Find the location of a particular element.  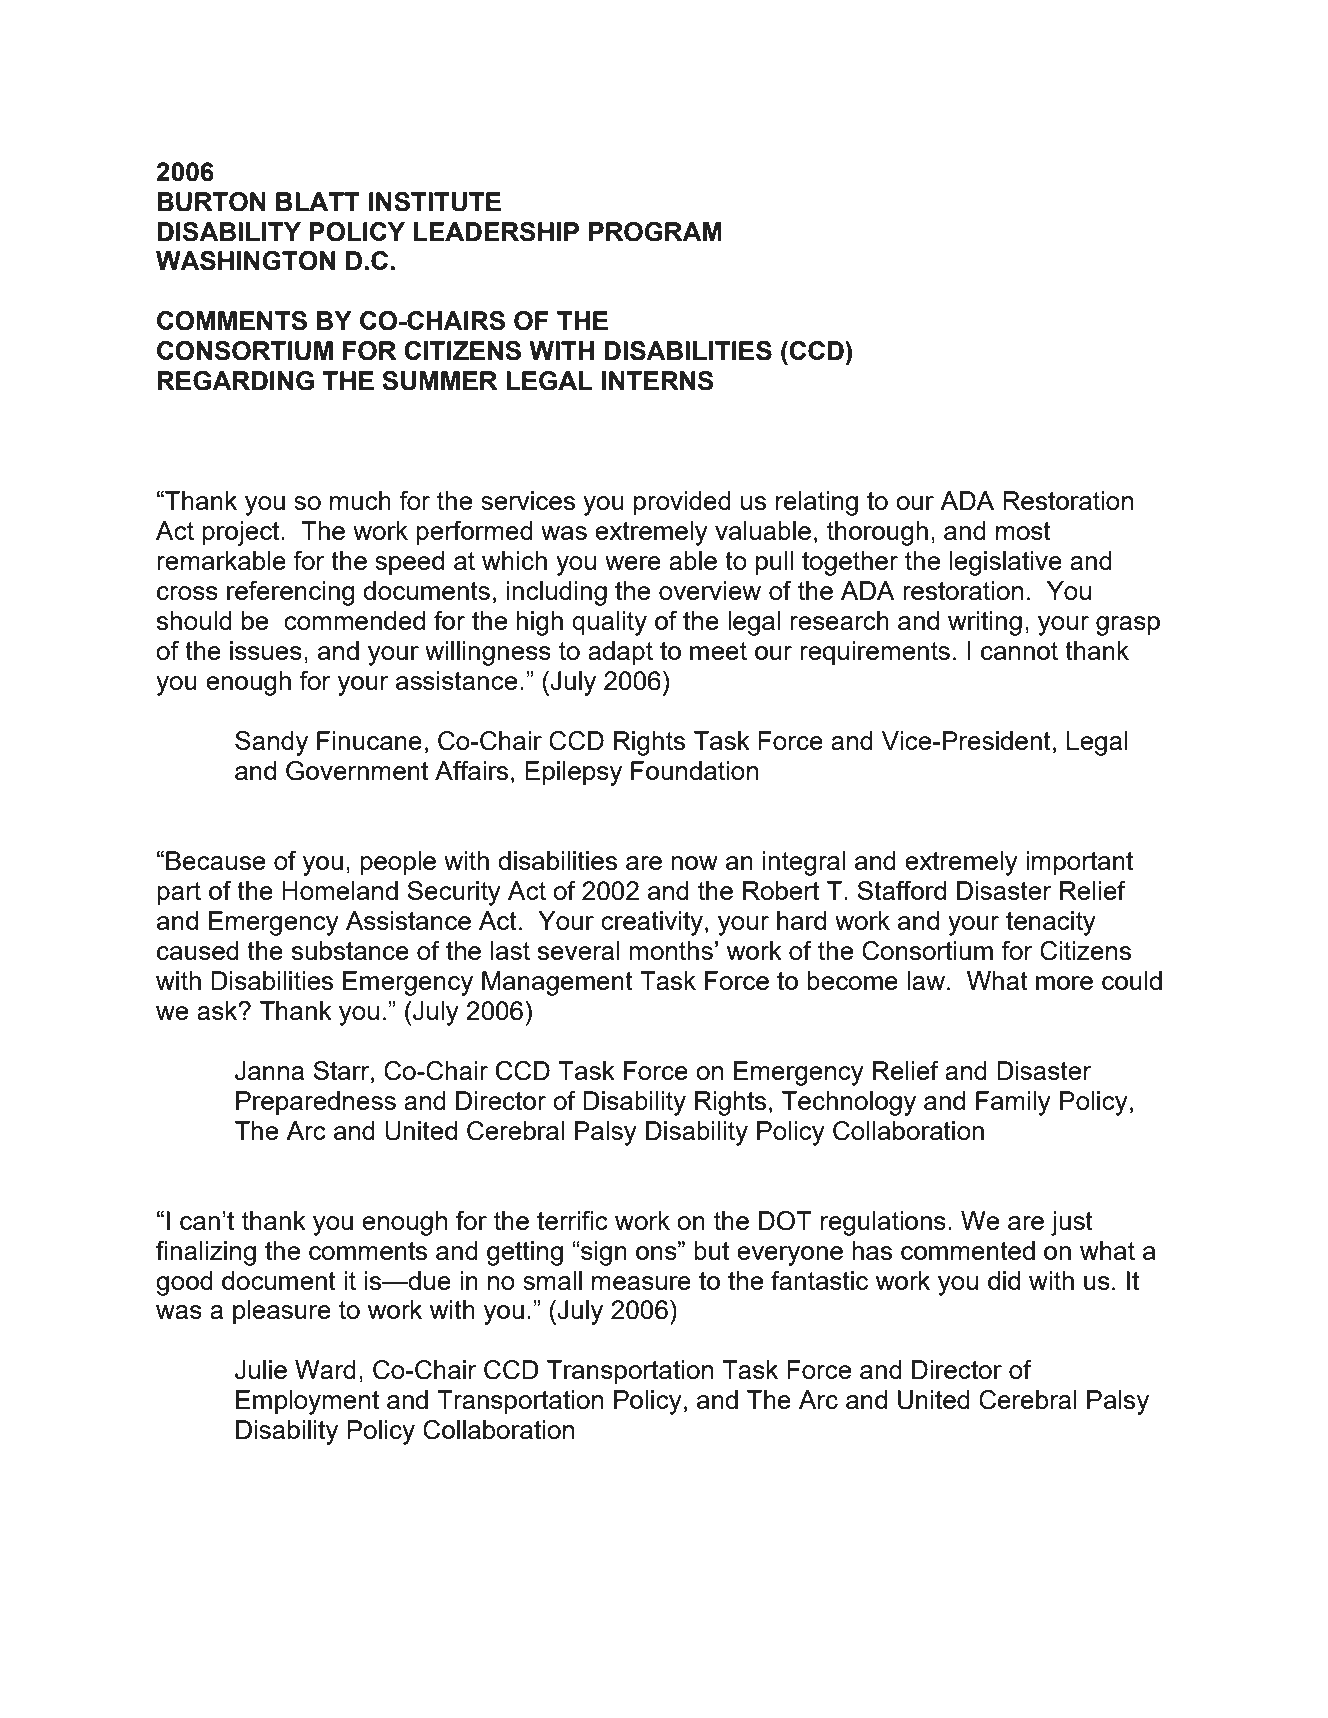

project is located at coordinates (242, 533).
